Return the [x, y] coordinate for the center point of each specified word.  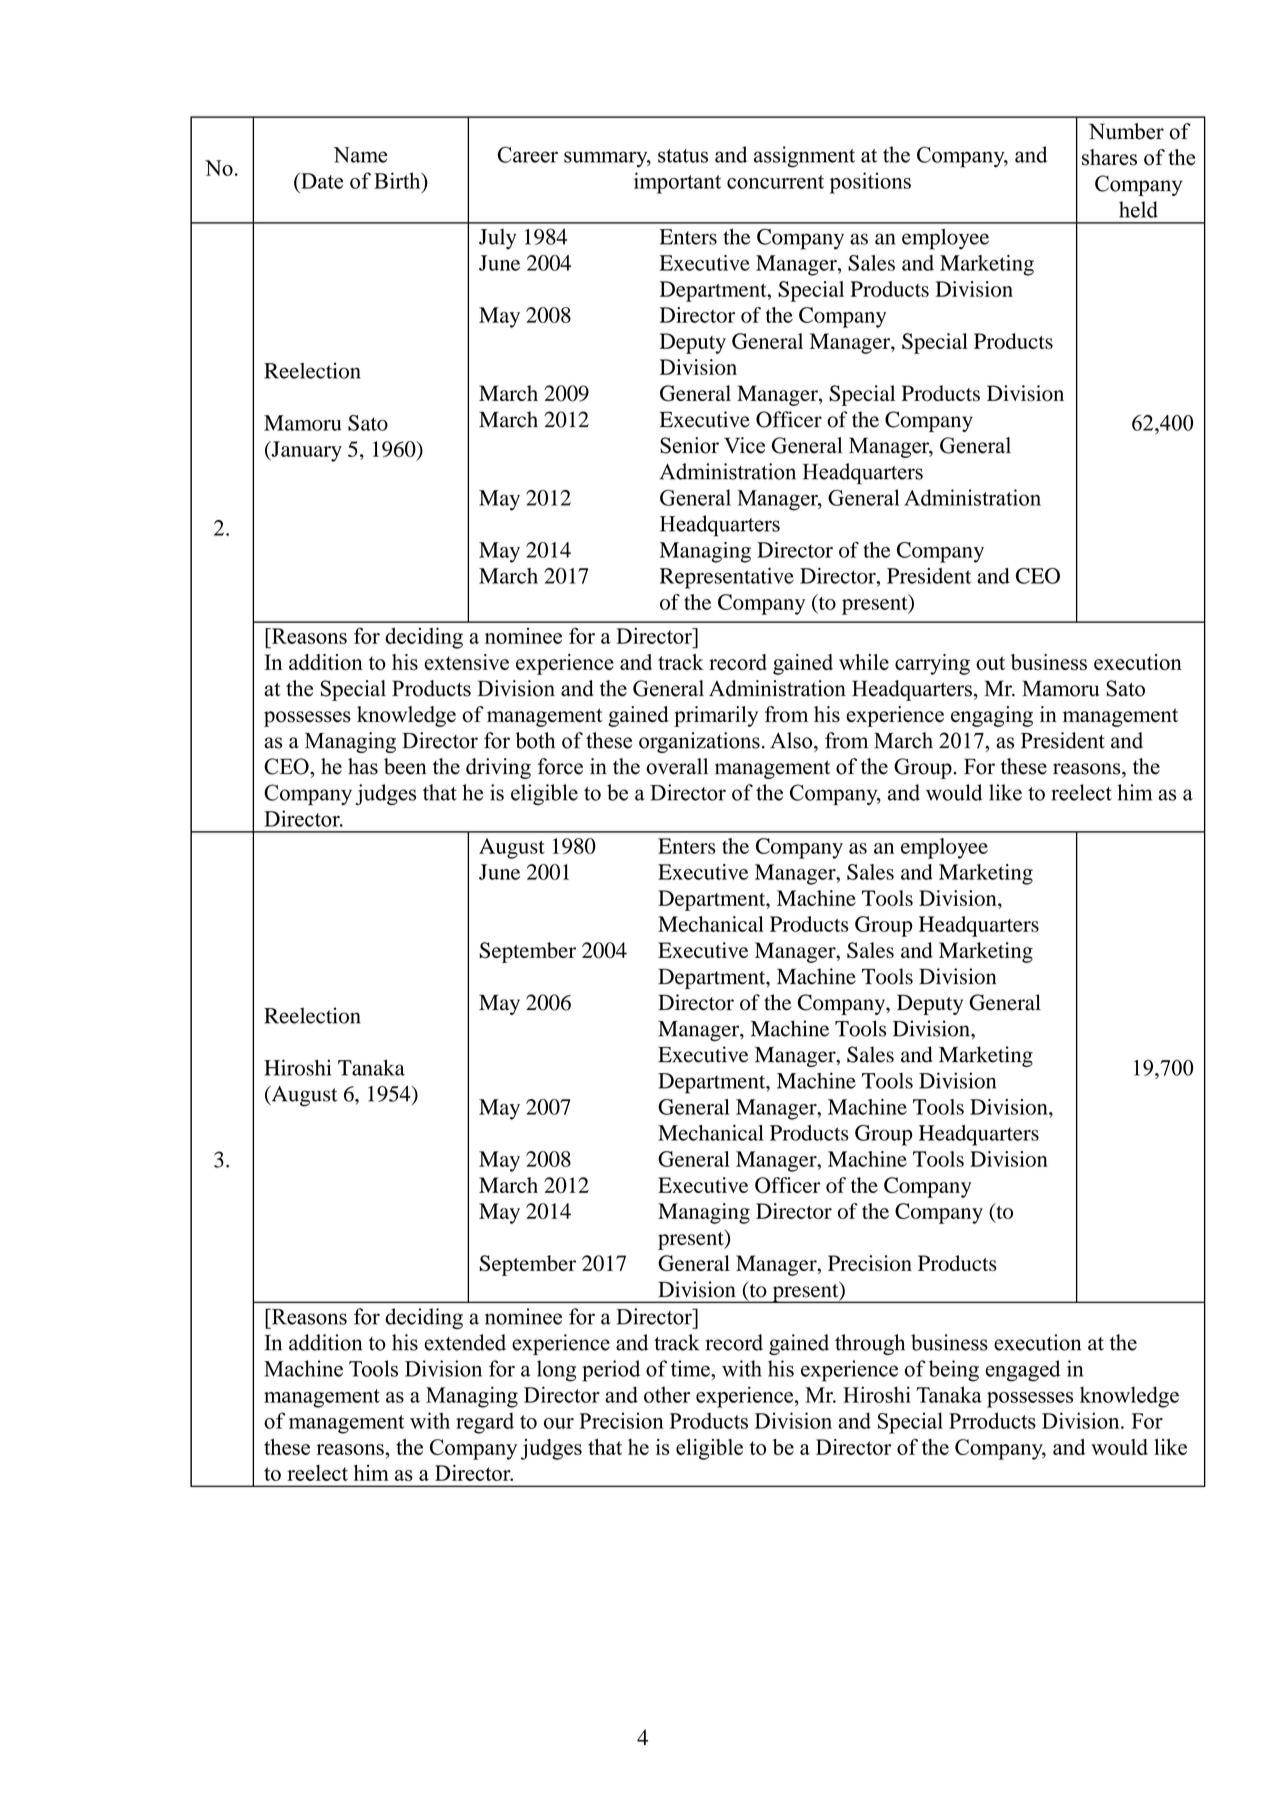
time [691, 1368]
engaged [1022, 1371]
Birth [398, 180]
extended [465, 1342]
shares [1109, 157]
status [683, 156]
